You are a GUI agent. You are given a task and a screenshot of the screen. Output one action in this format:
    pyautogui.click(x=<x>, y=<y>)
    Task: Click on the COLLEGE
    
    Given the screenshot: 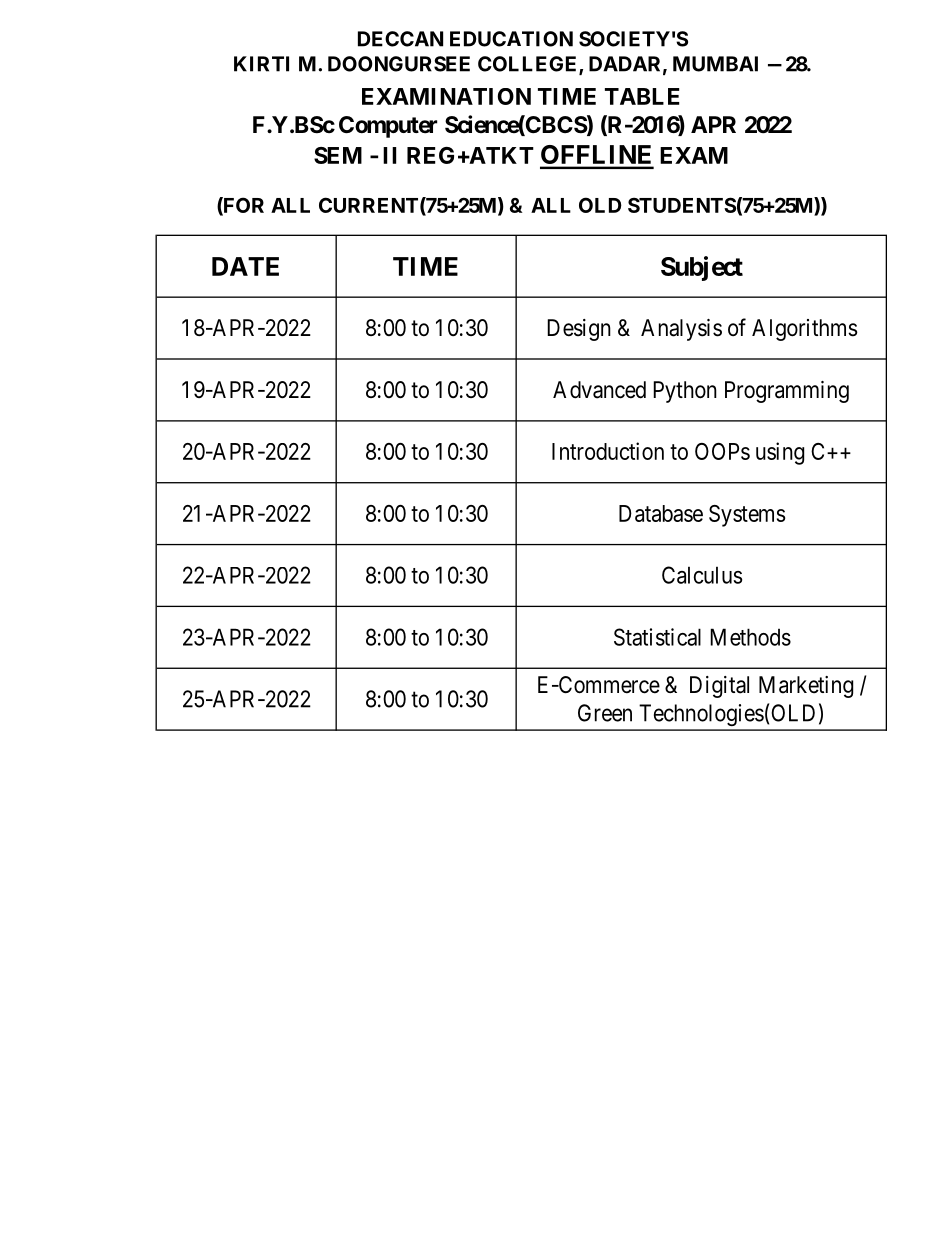 What is the action you would take?
    pyautogui.click(x=529, y=65)
